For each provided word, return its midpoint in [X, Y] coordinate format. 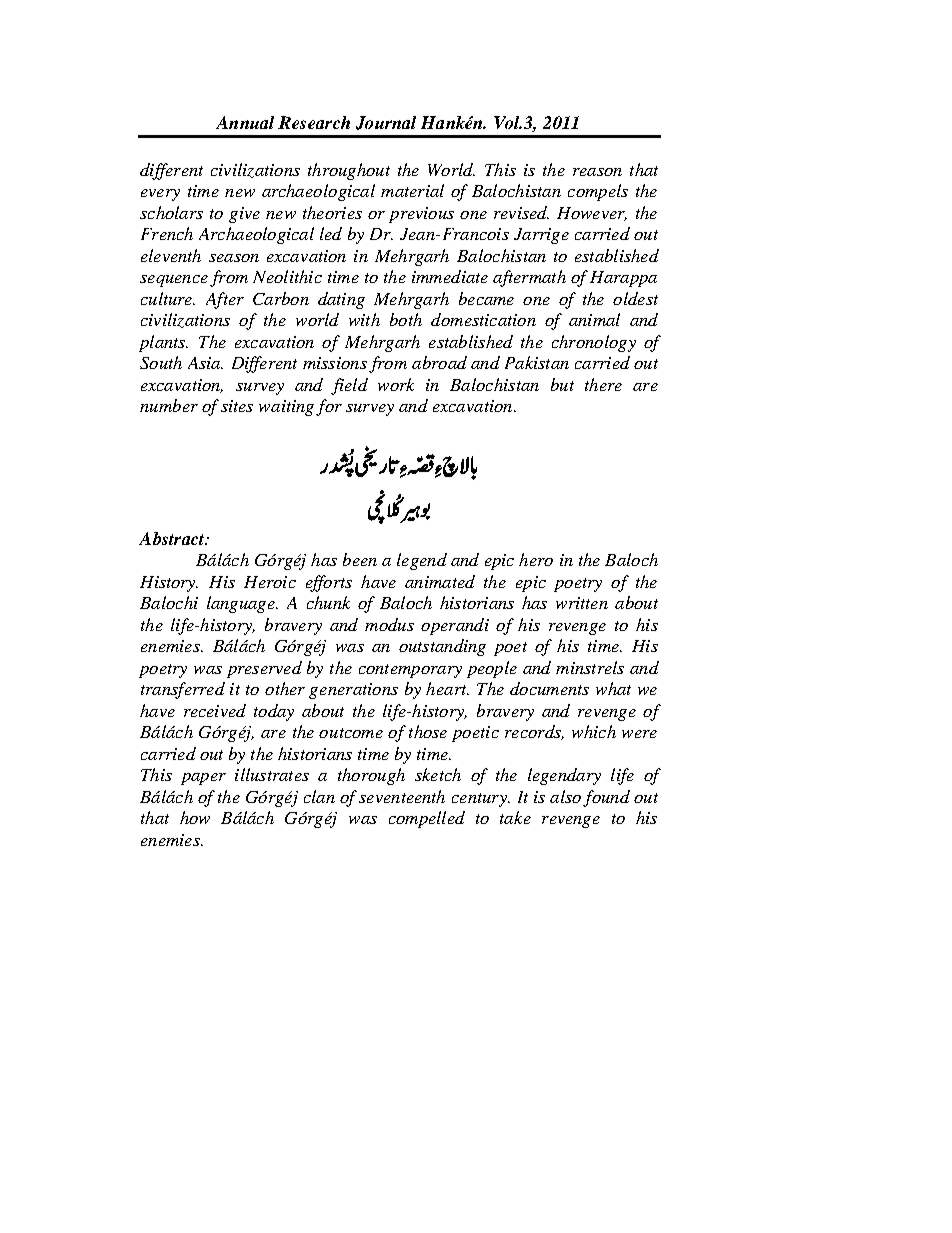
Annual [245, 122]
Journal [386, 123]
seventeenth [402, 796]
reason [597, 172]
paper [203, 779]
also [565, 796]
